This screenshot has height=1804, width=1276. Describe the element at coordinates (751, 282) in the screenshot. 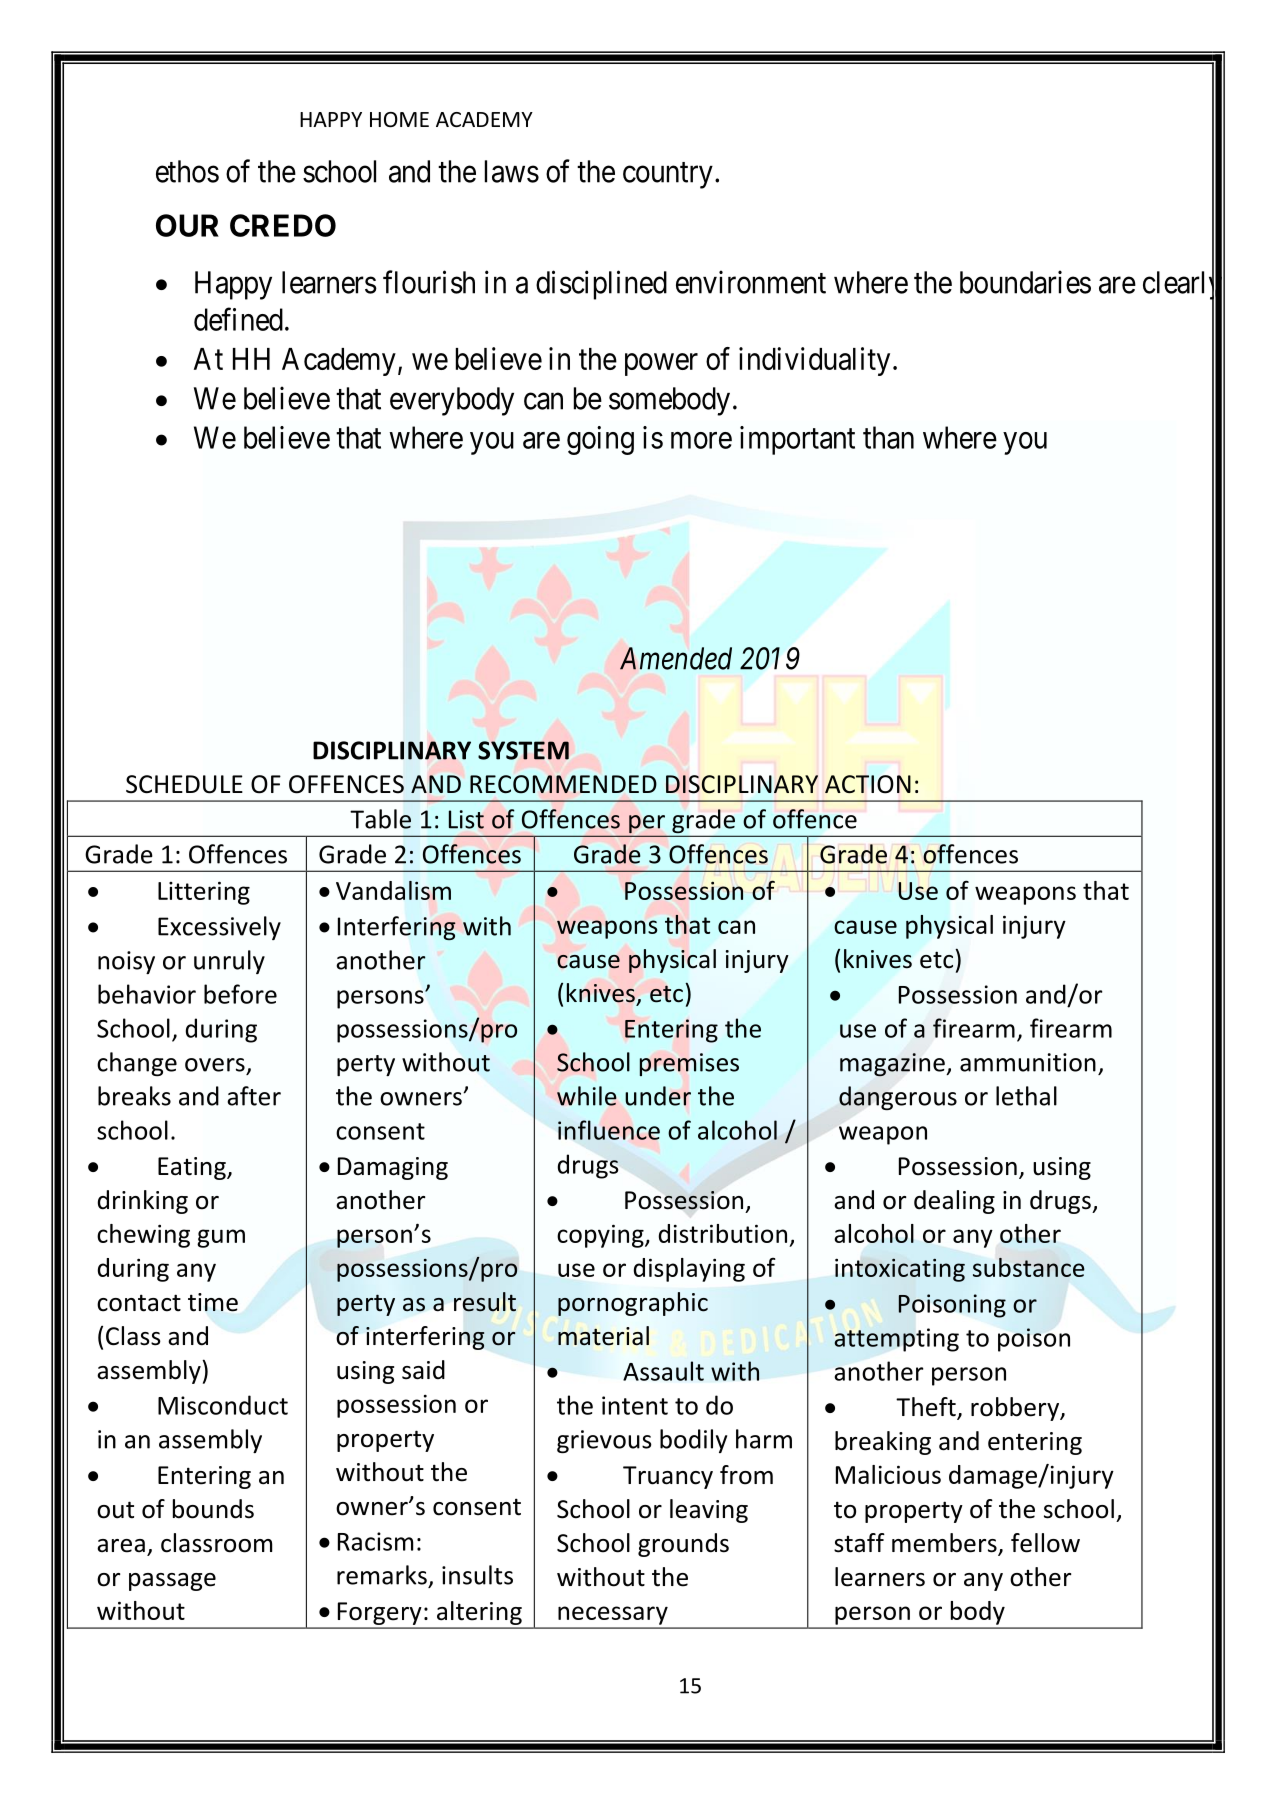

I see `environment` at that location.
